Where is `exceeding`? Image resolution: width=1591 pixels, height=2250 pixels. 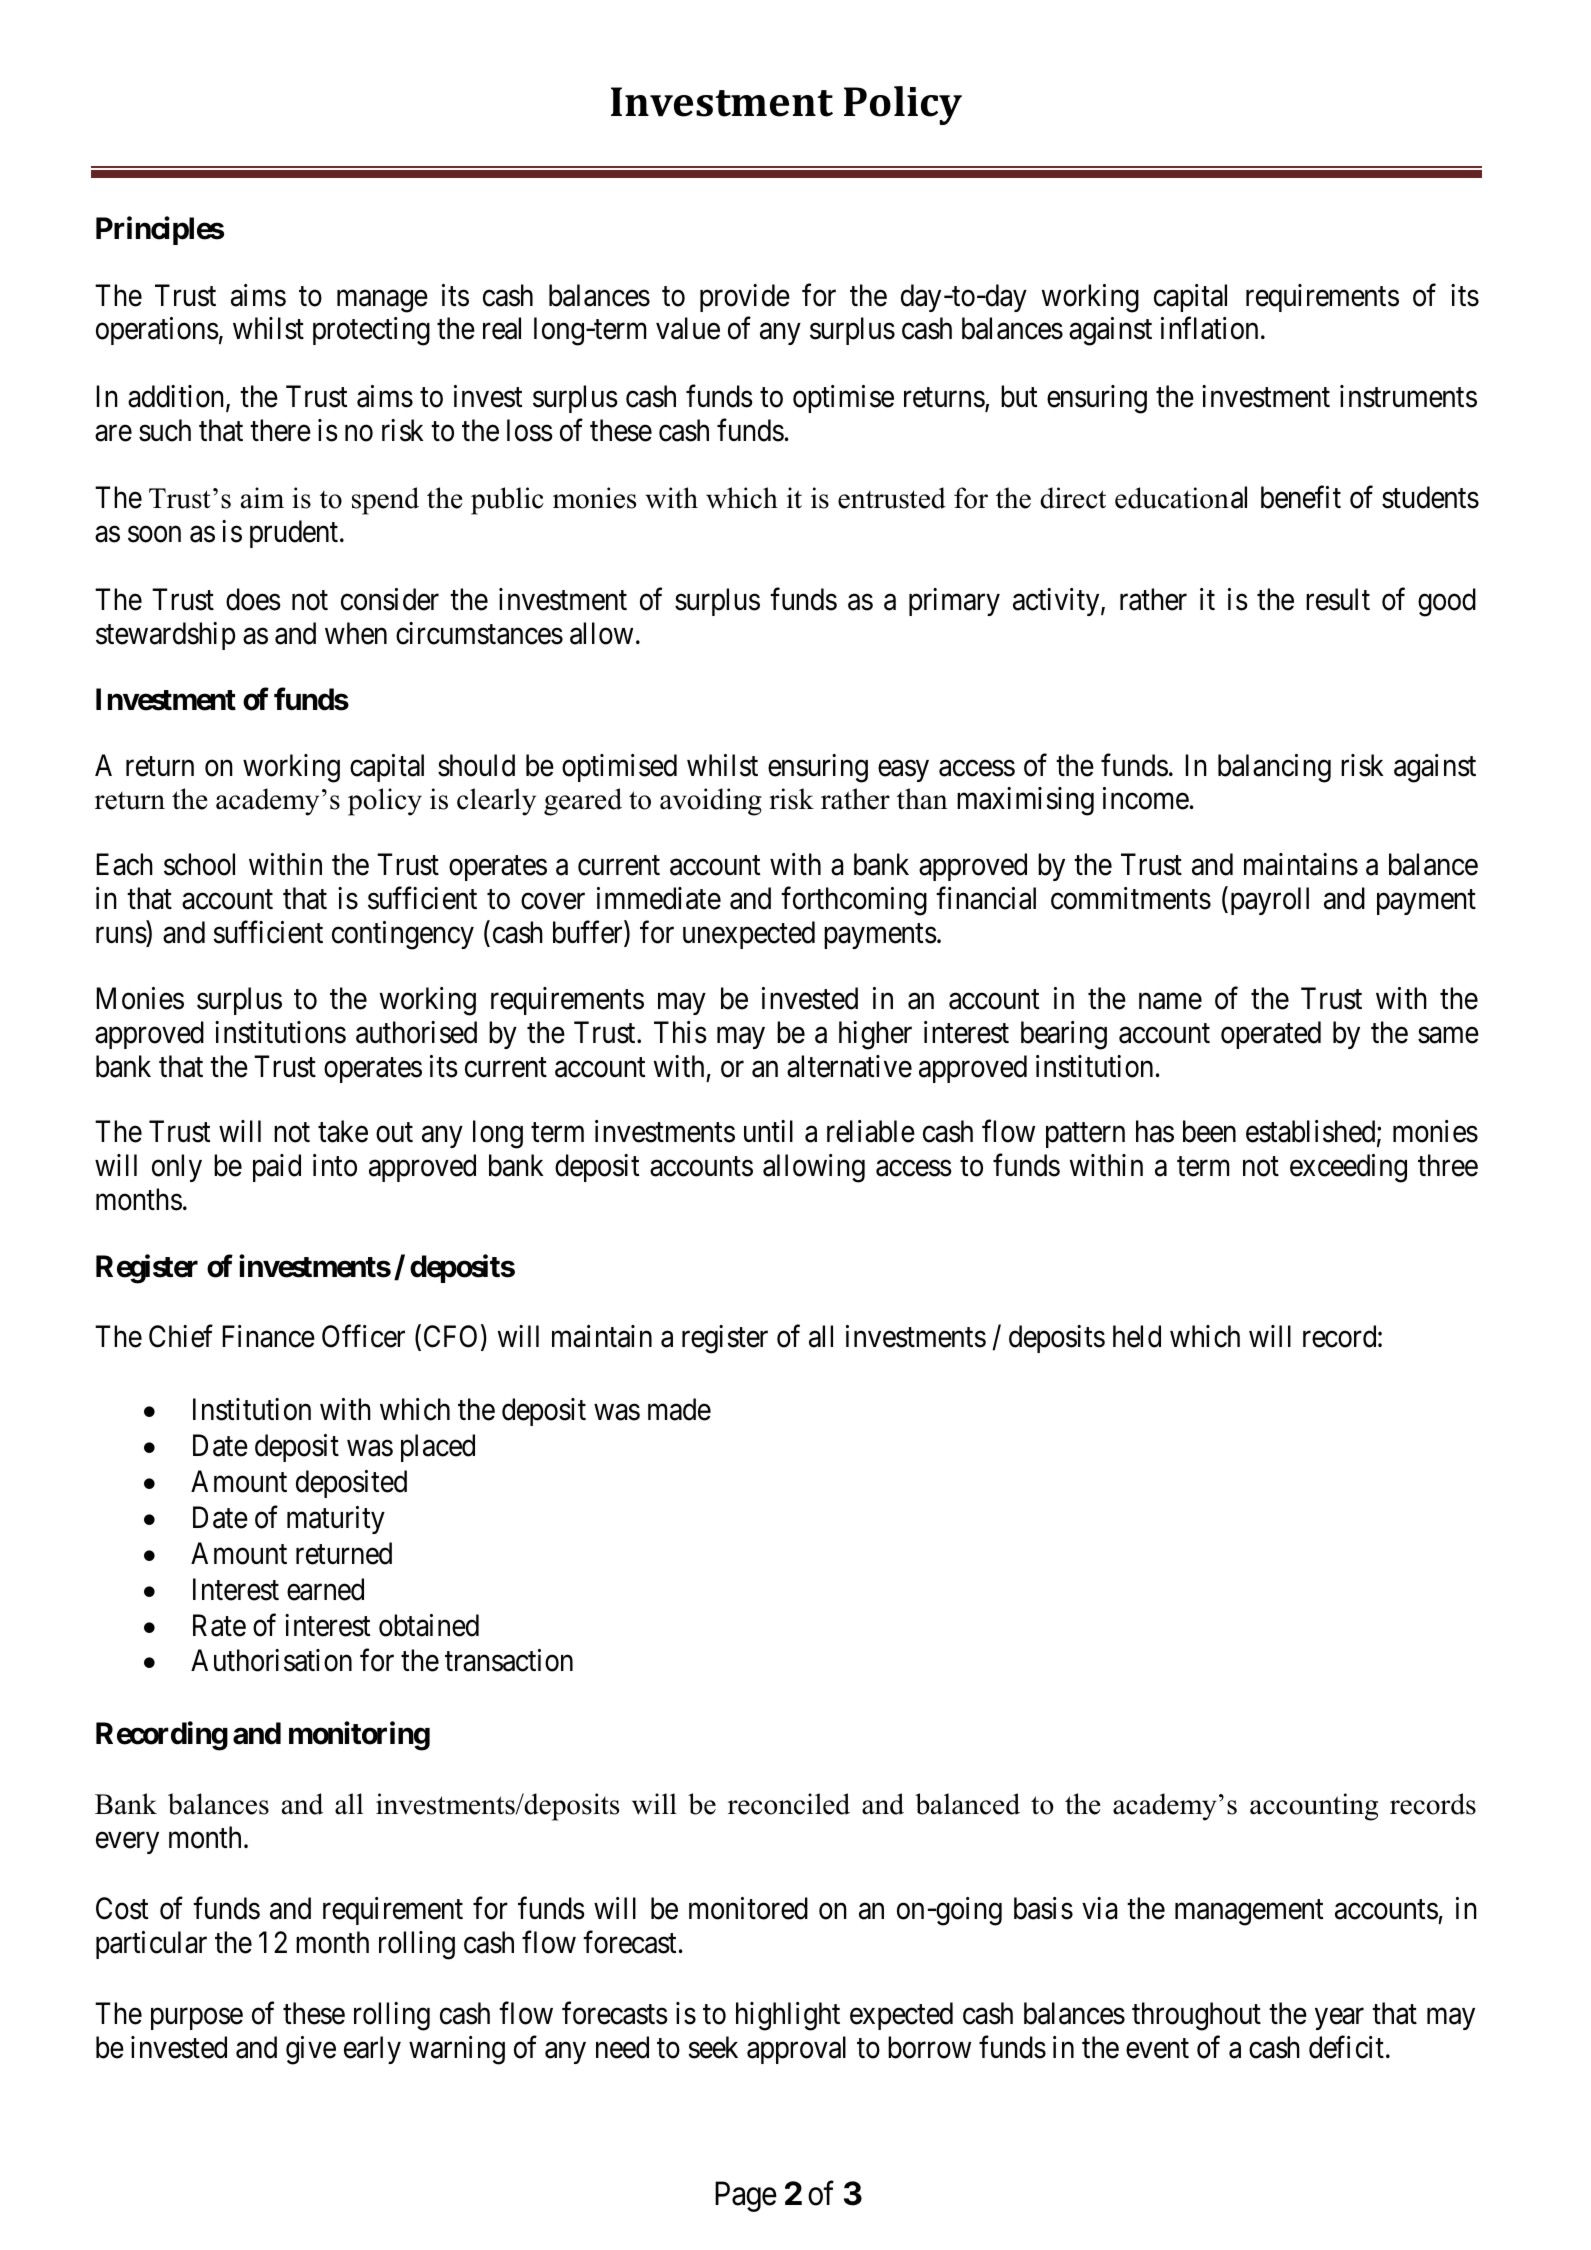
exceeding is located at coordinates (1348, 1168).
